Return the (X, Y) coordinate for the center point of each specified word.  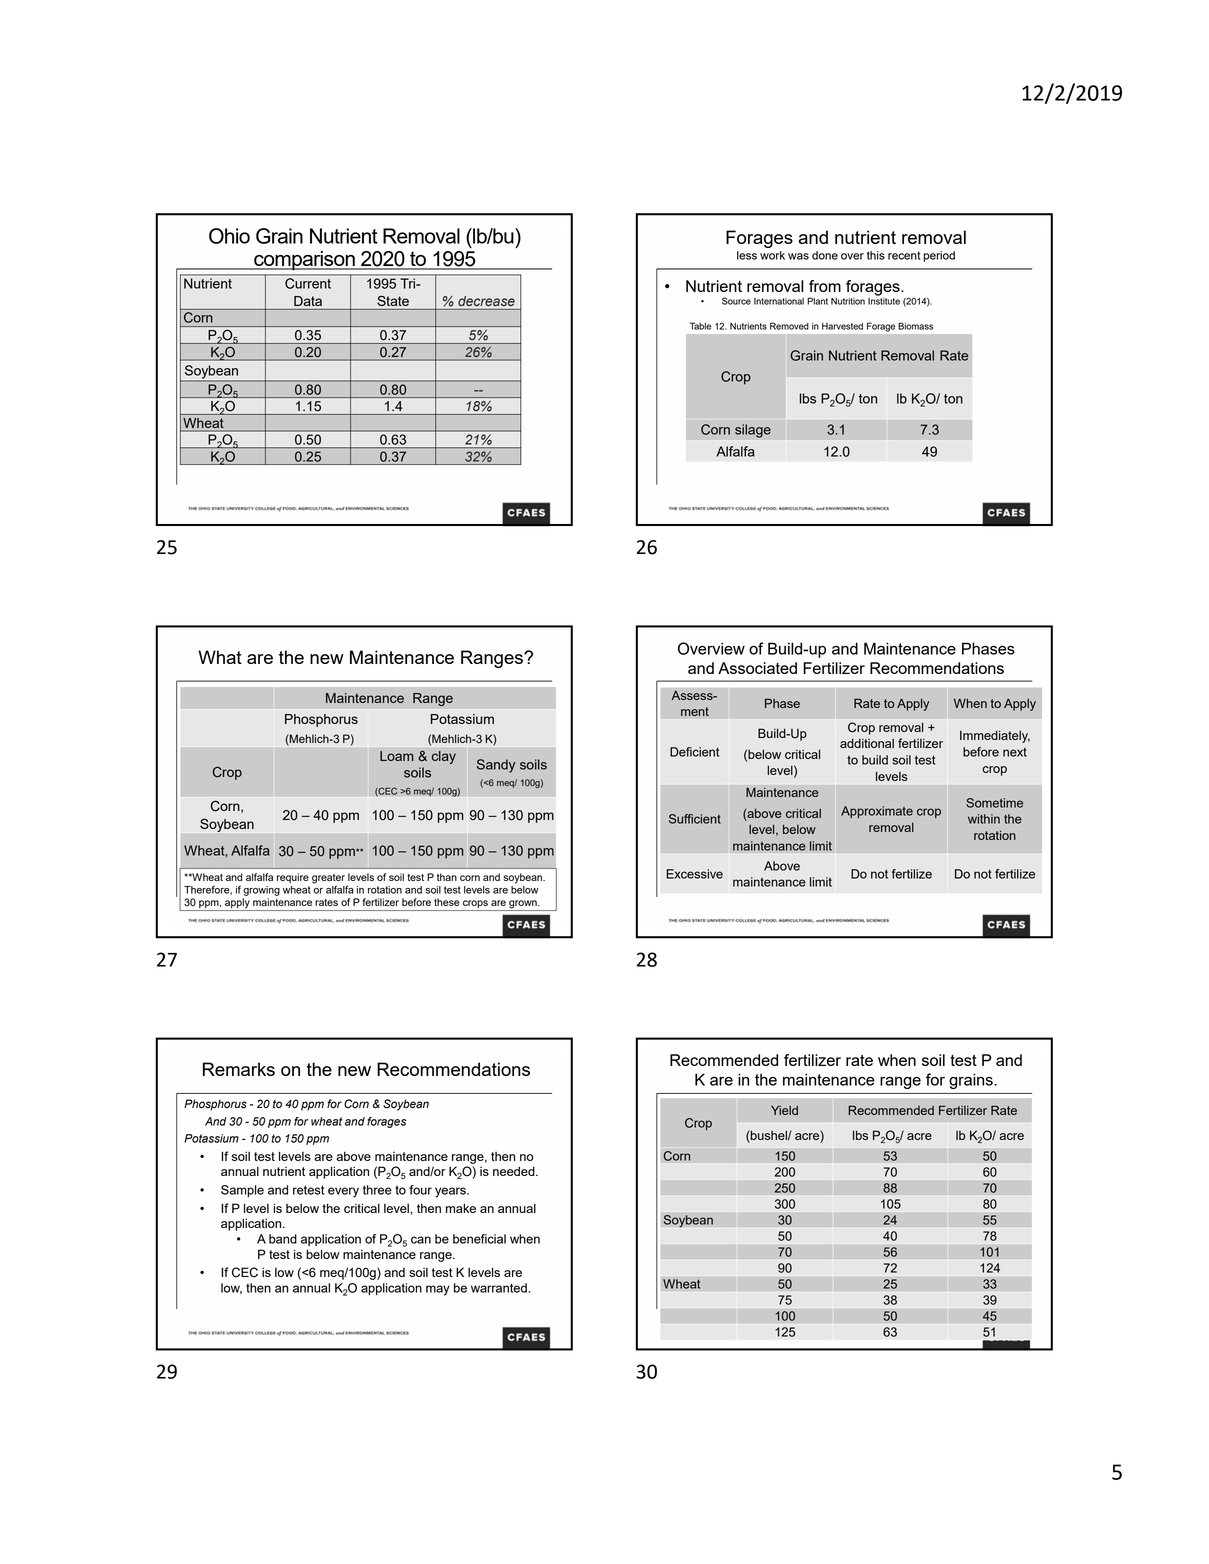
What (220, 657)
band (283, 1239)
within (984, 819)
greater (328, 879)
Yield (784, 1110)
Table (700, 326)
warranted (499, 1288)
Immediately (995, 736)
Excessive (694, 874)
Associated (757, 668)
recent (904, 255)
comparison (304, 261)
